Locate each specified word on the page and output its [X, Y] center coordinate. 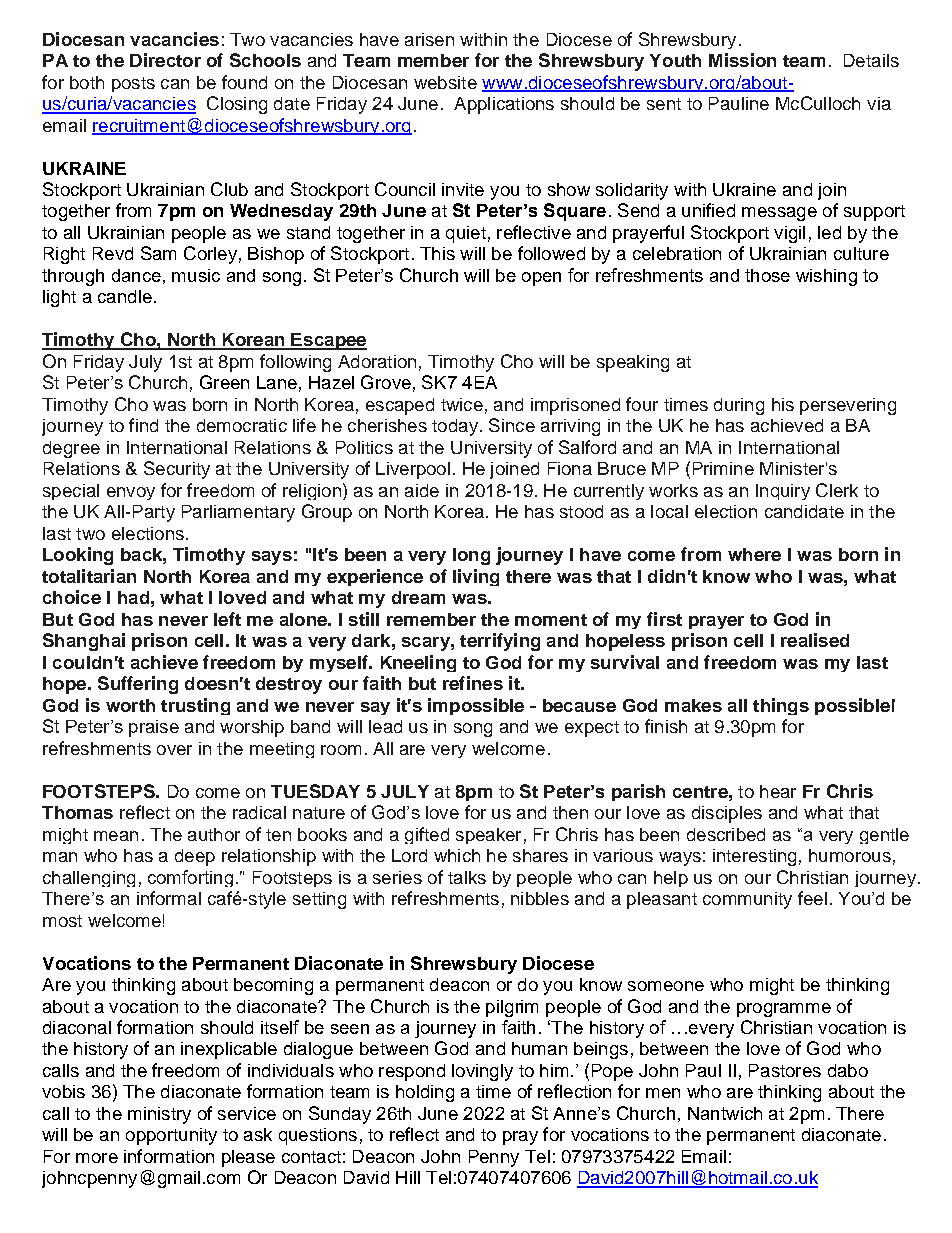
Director [165, 60]
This [437, 253]
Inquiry [783, 492]
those [767, 275]
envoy [131, 493]
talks [467, 877]
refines [473, 683]
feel [812, 898]
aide [422, 490]
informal [169, 898]
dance [136, 275]
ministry [159, 1115]
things [781, 706]
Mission [742, 60]
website [445, 82]
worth [130, 705]
